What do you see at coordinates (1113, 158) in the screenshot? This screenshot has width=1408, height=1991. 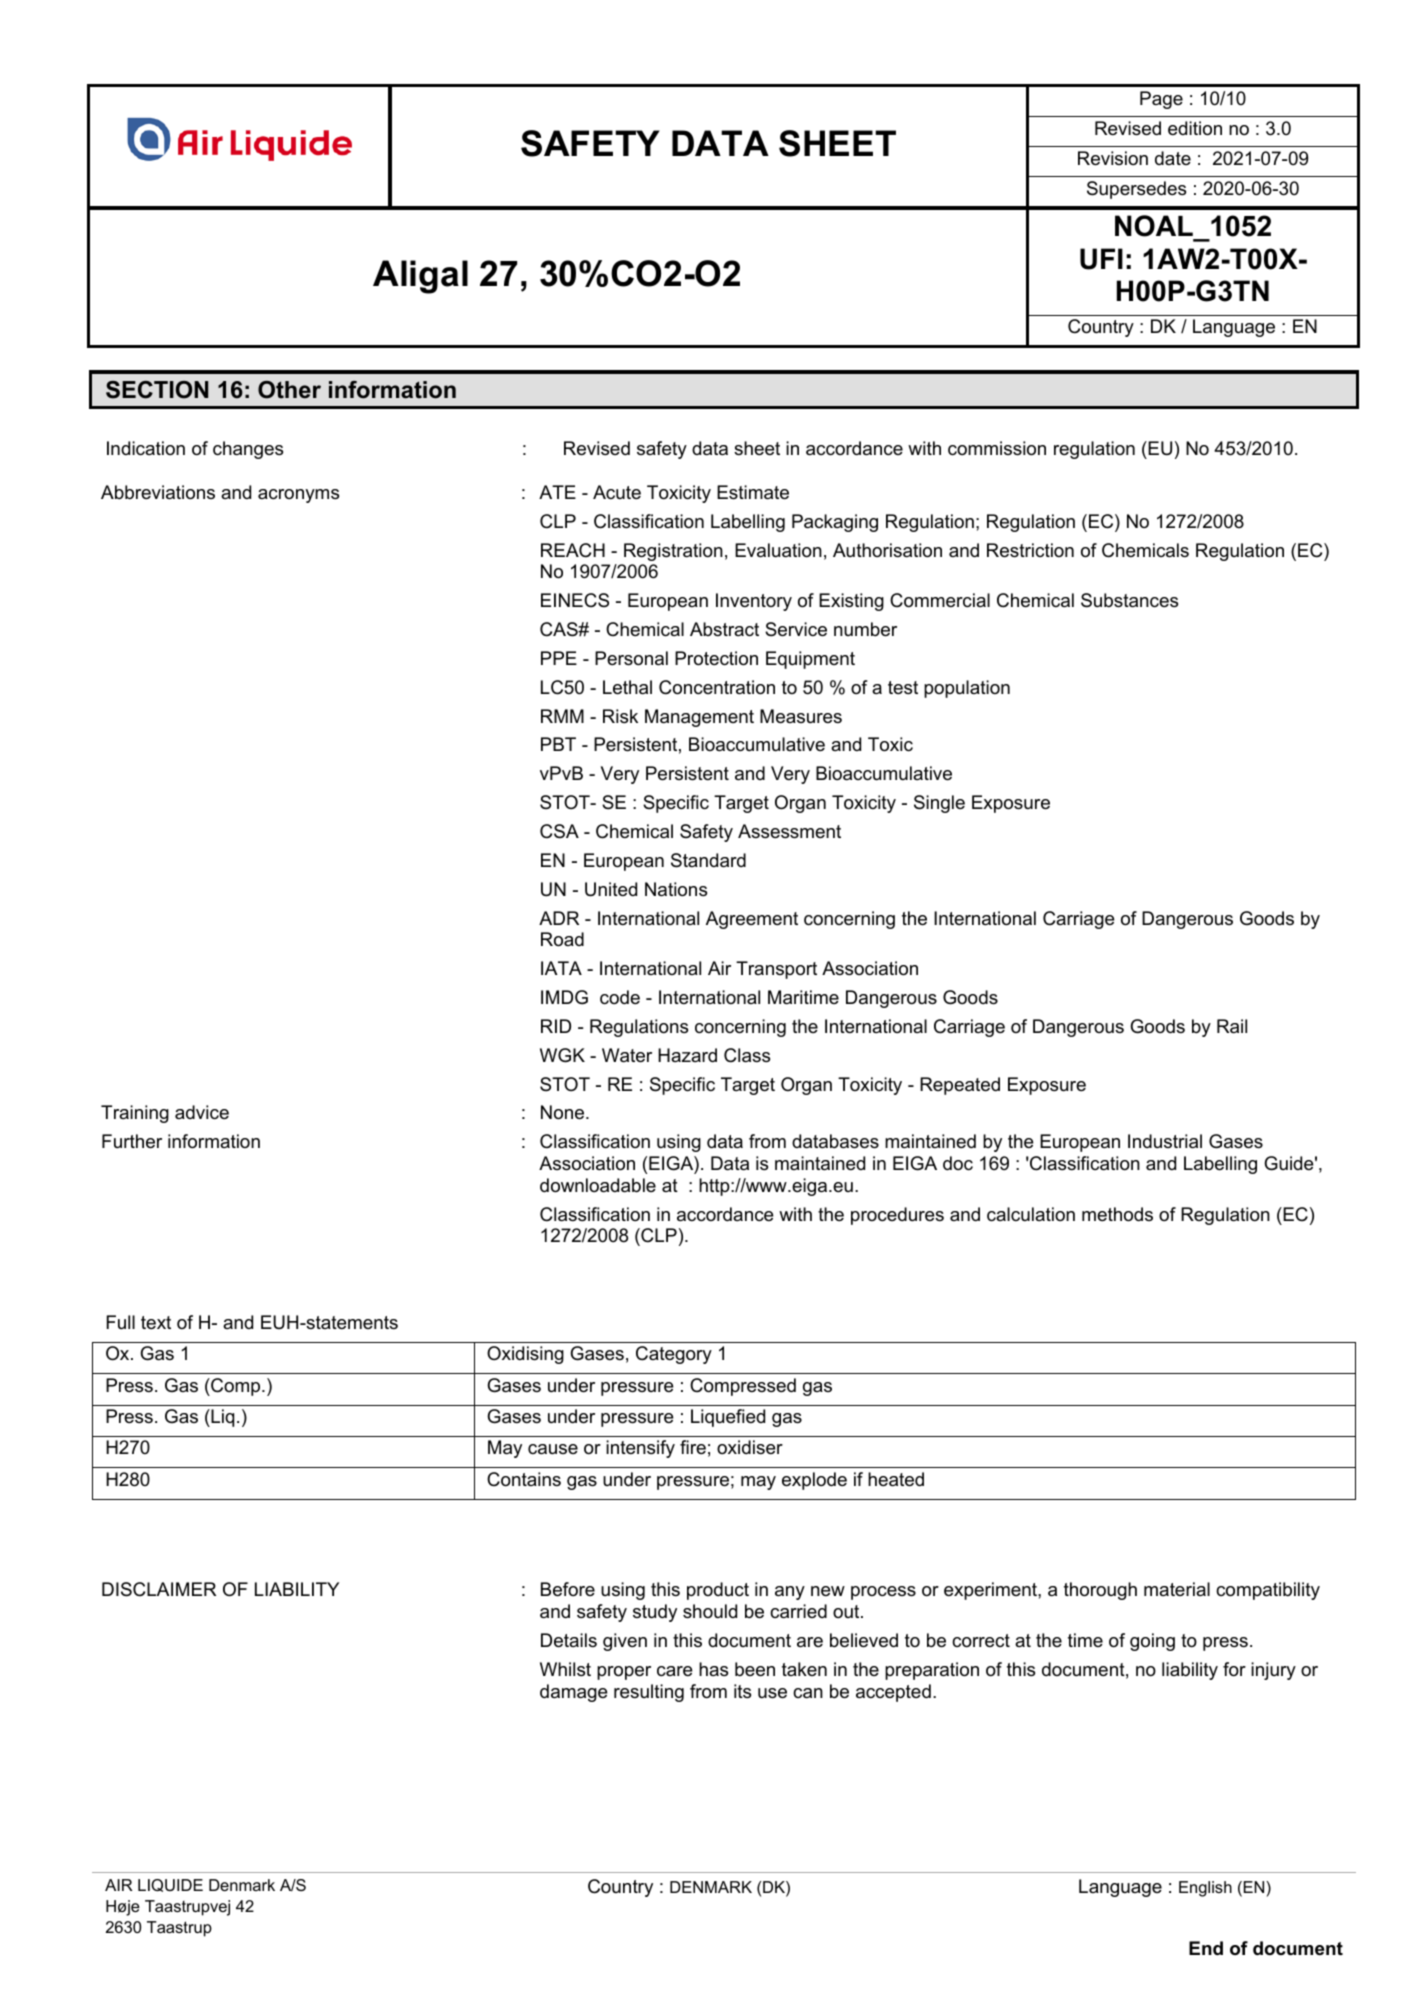 I see `Revision` at bounding box center [1113, 158].
